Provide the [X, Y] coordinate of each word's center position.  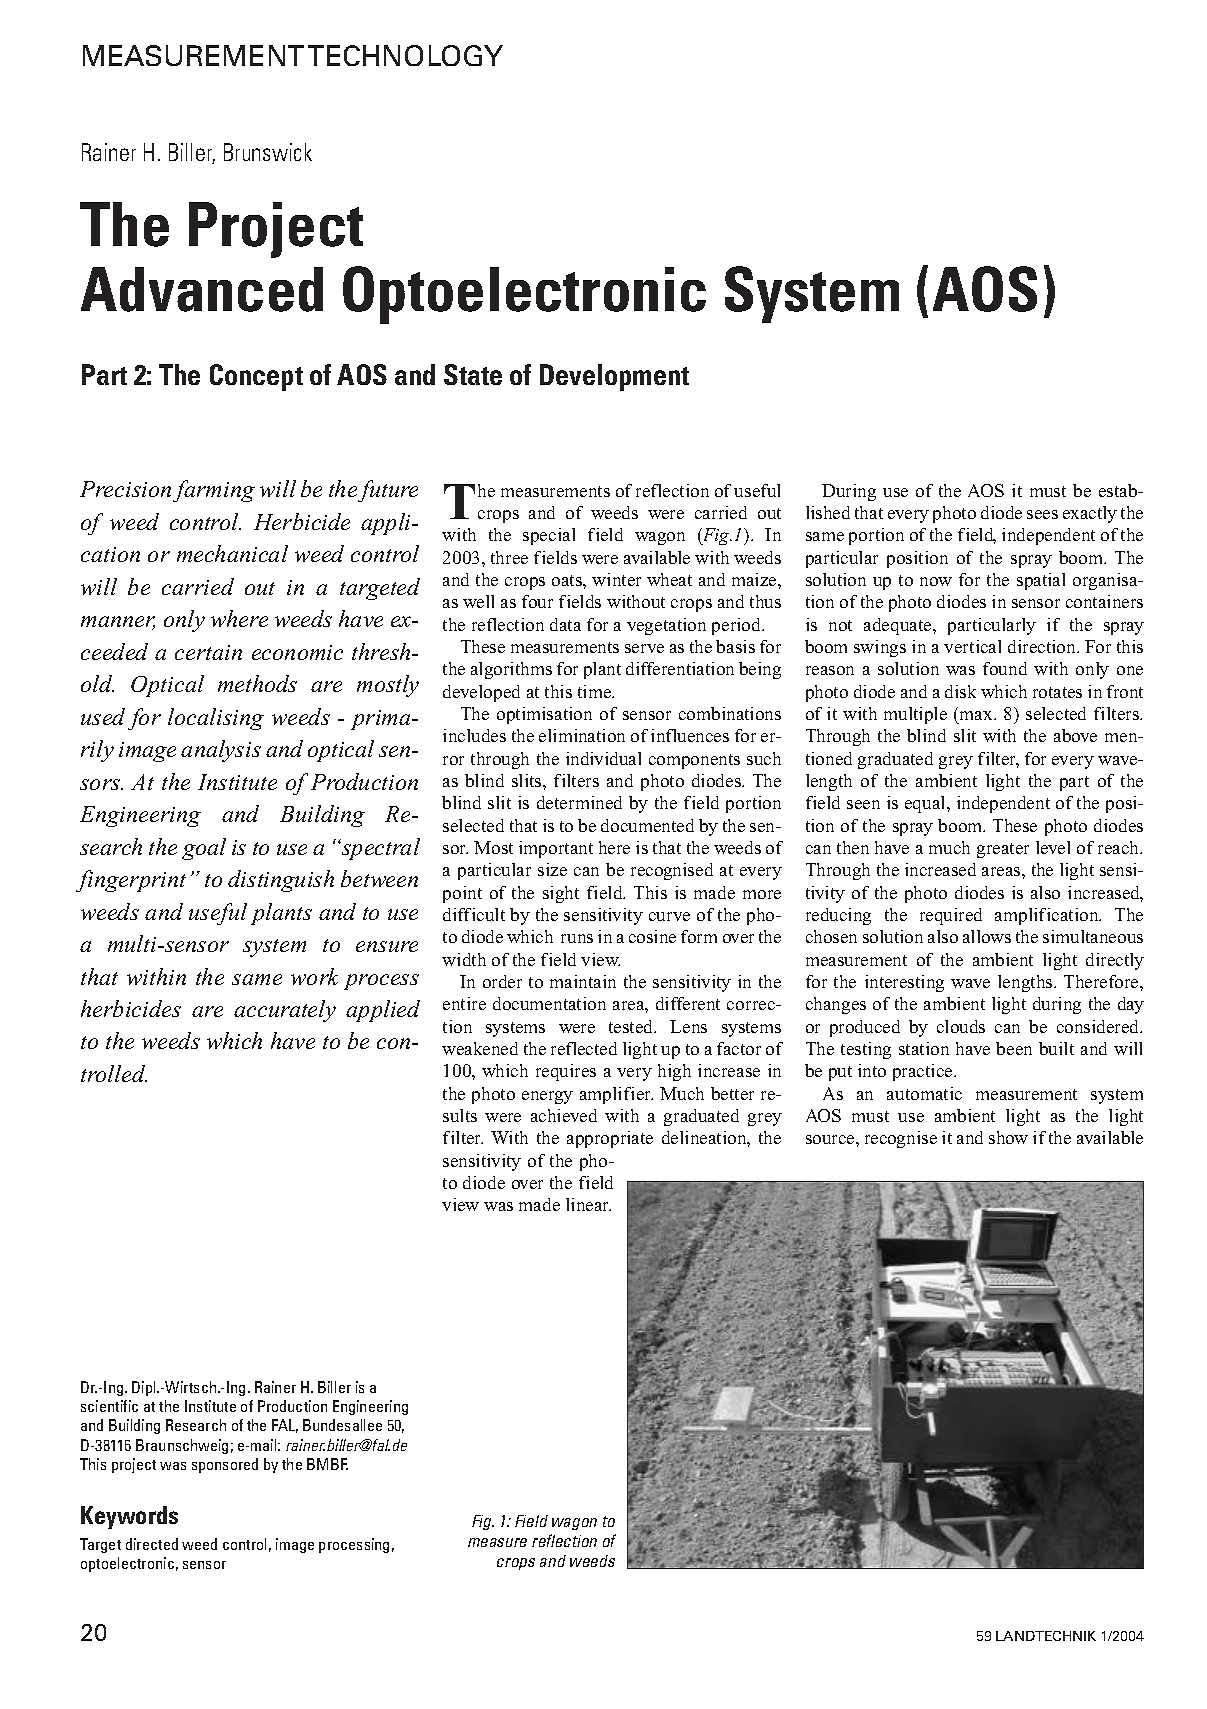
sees [1042, 514]
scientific [109, 1406]
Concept [256, 377]
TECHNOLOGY [405, 55]
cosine [652, 936]
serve [644, 648]
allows [987, 936]
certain [208, 652]
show [1008, 1137]
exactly [1090, 514]
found [1005, 668]
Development [614, 377]
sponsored [225, 1465]
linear [588, 1204]
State [473, 374]
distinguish [281, 881]
